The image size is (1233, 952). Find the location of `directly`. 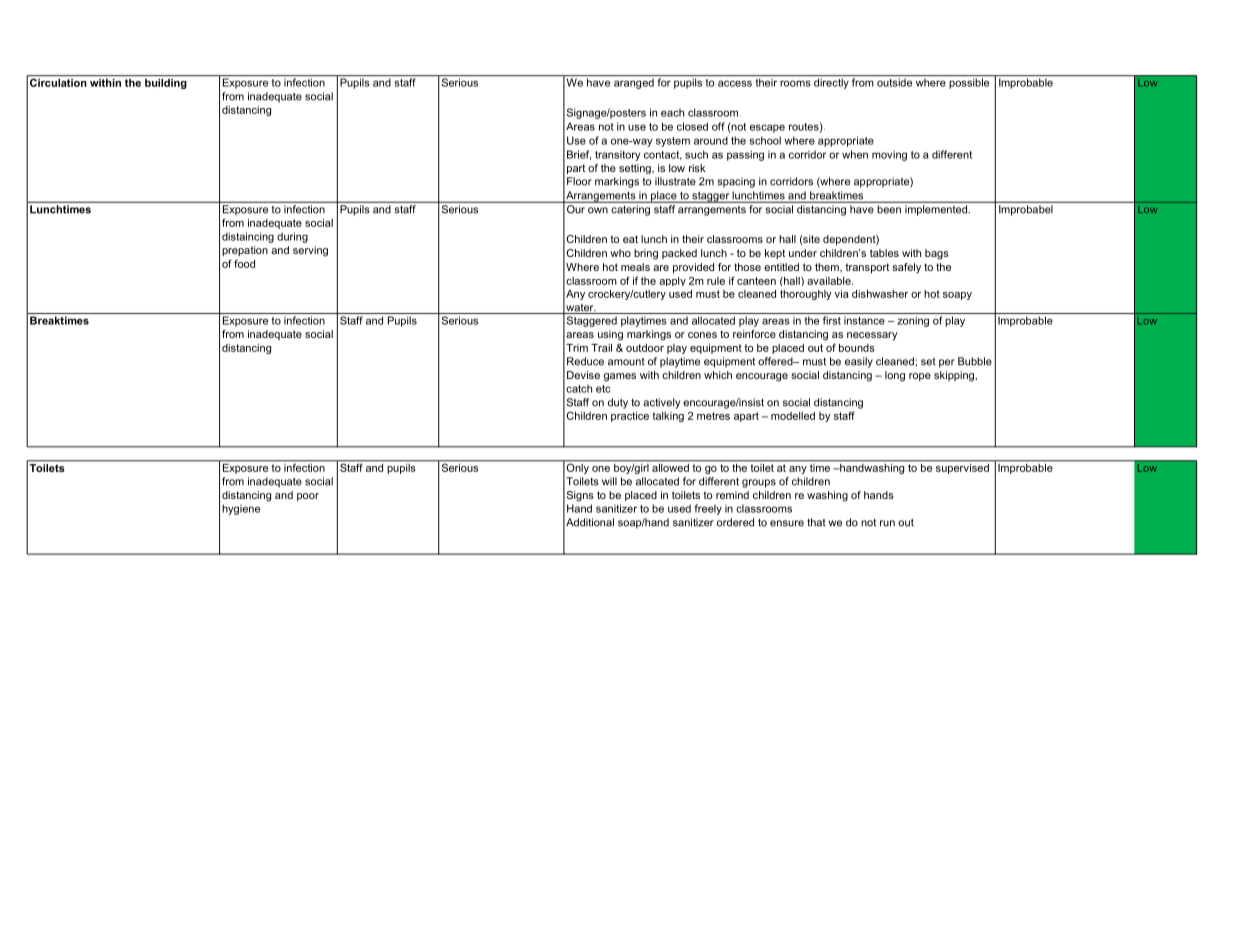

directly is located at coordinates (831, 83).
